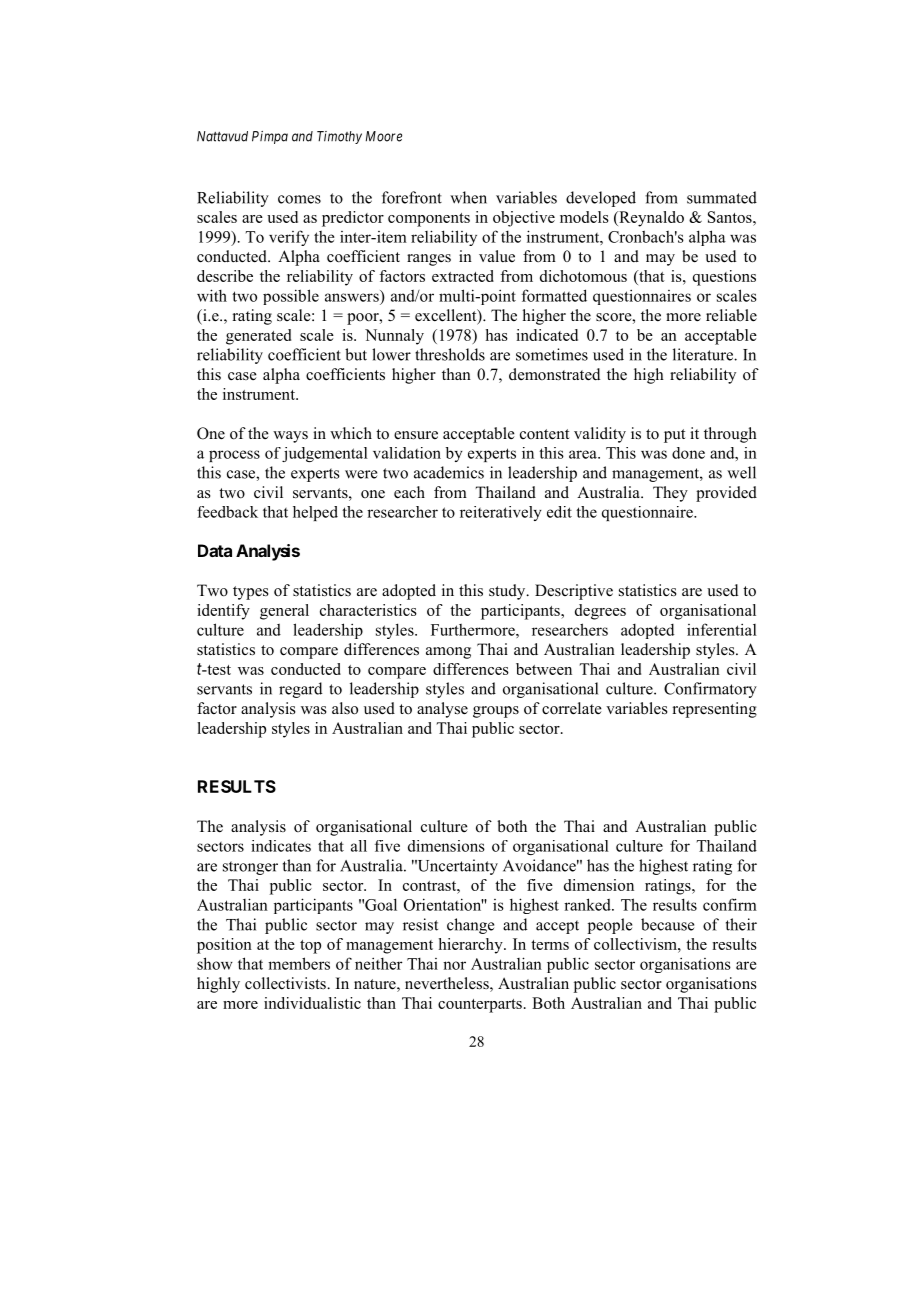  Describe the element at coordinates (454, 965) in the screenshot. I see `nor` at that location.
